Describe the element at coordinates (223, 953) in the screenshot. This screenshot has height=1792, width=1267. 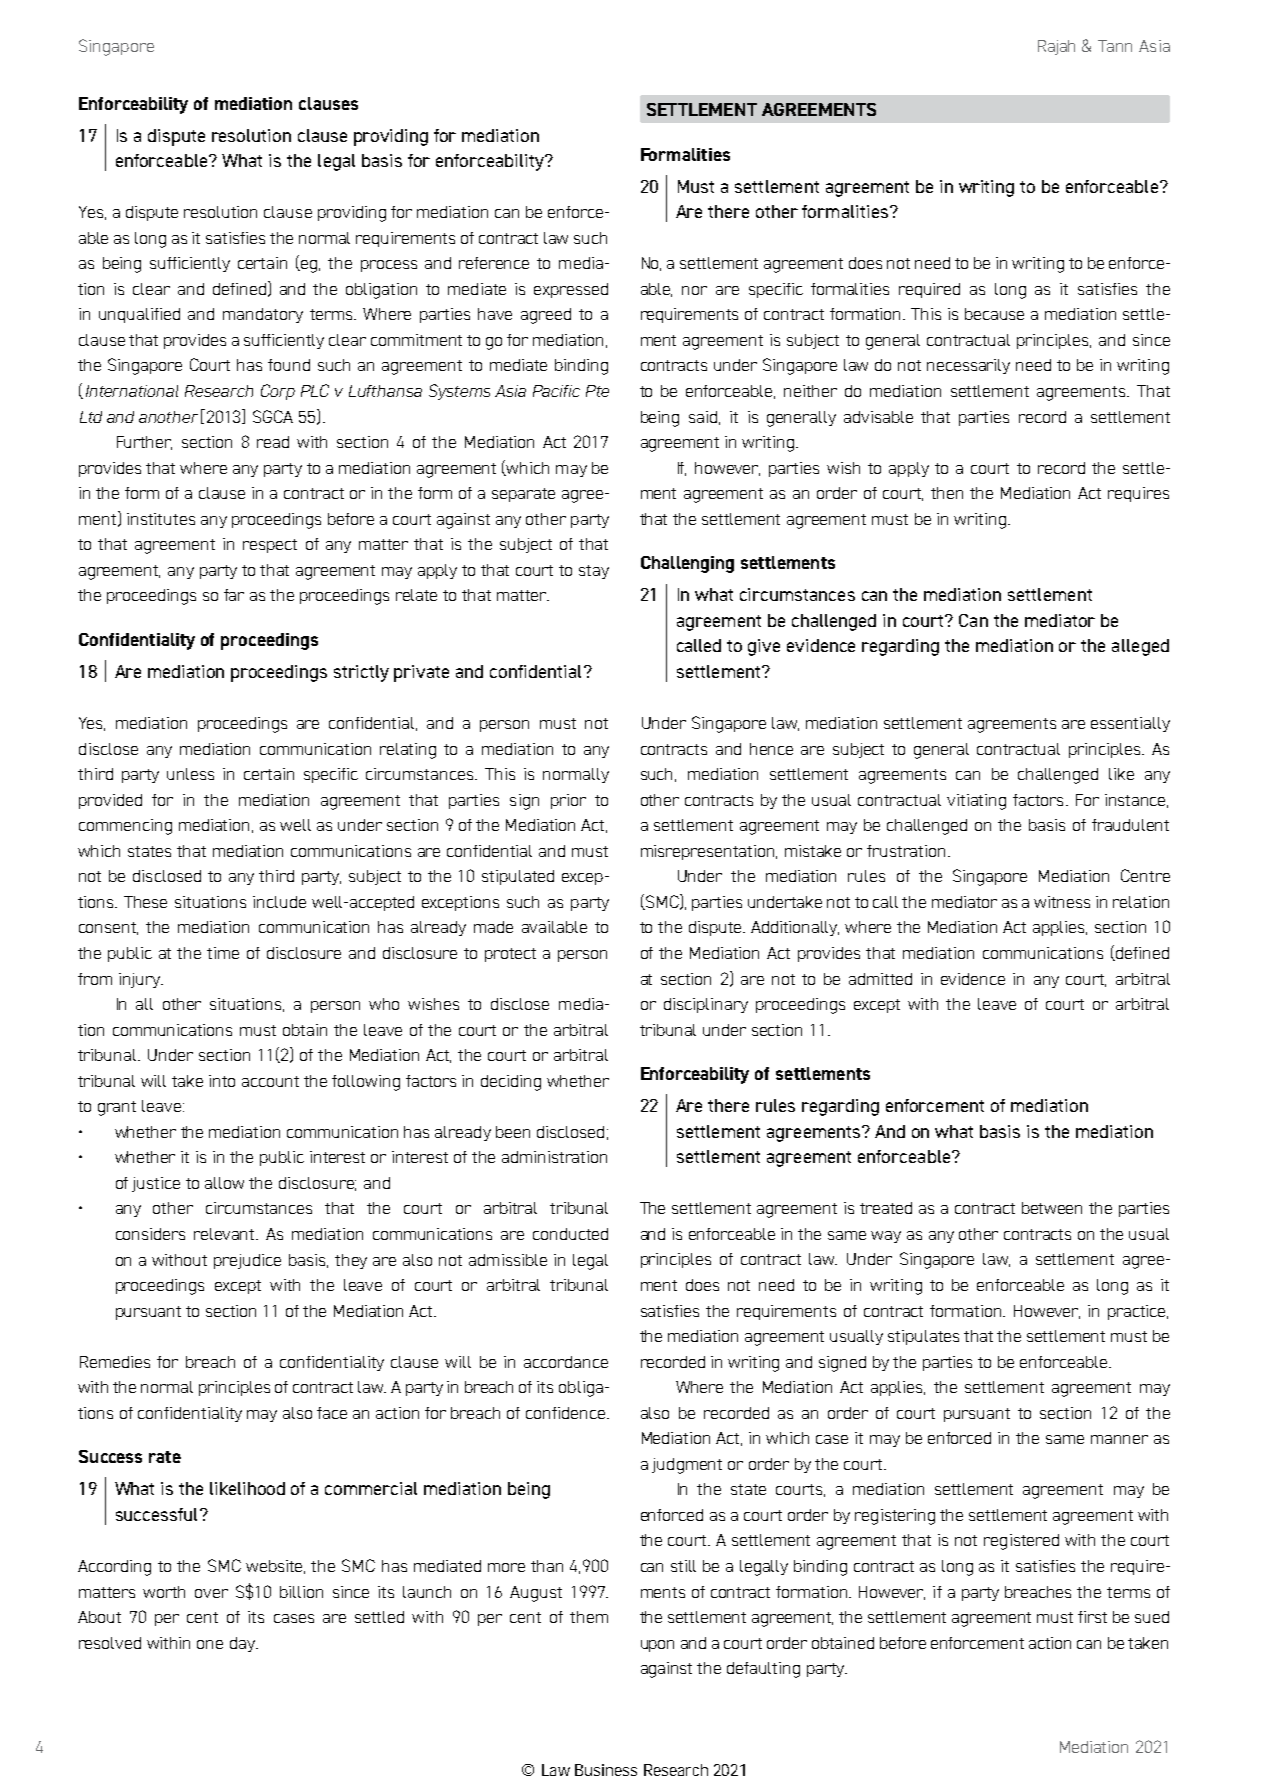
I see `time` at that location.
